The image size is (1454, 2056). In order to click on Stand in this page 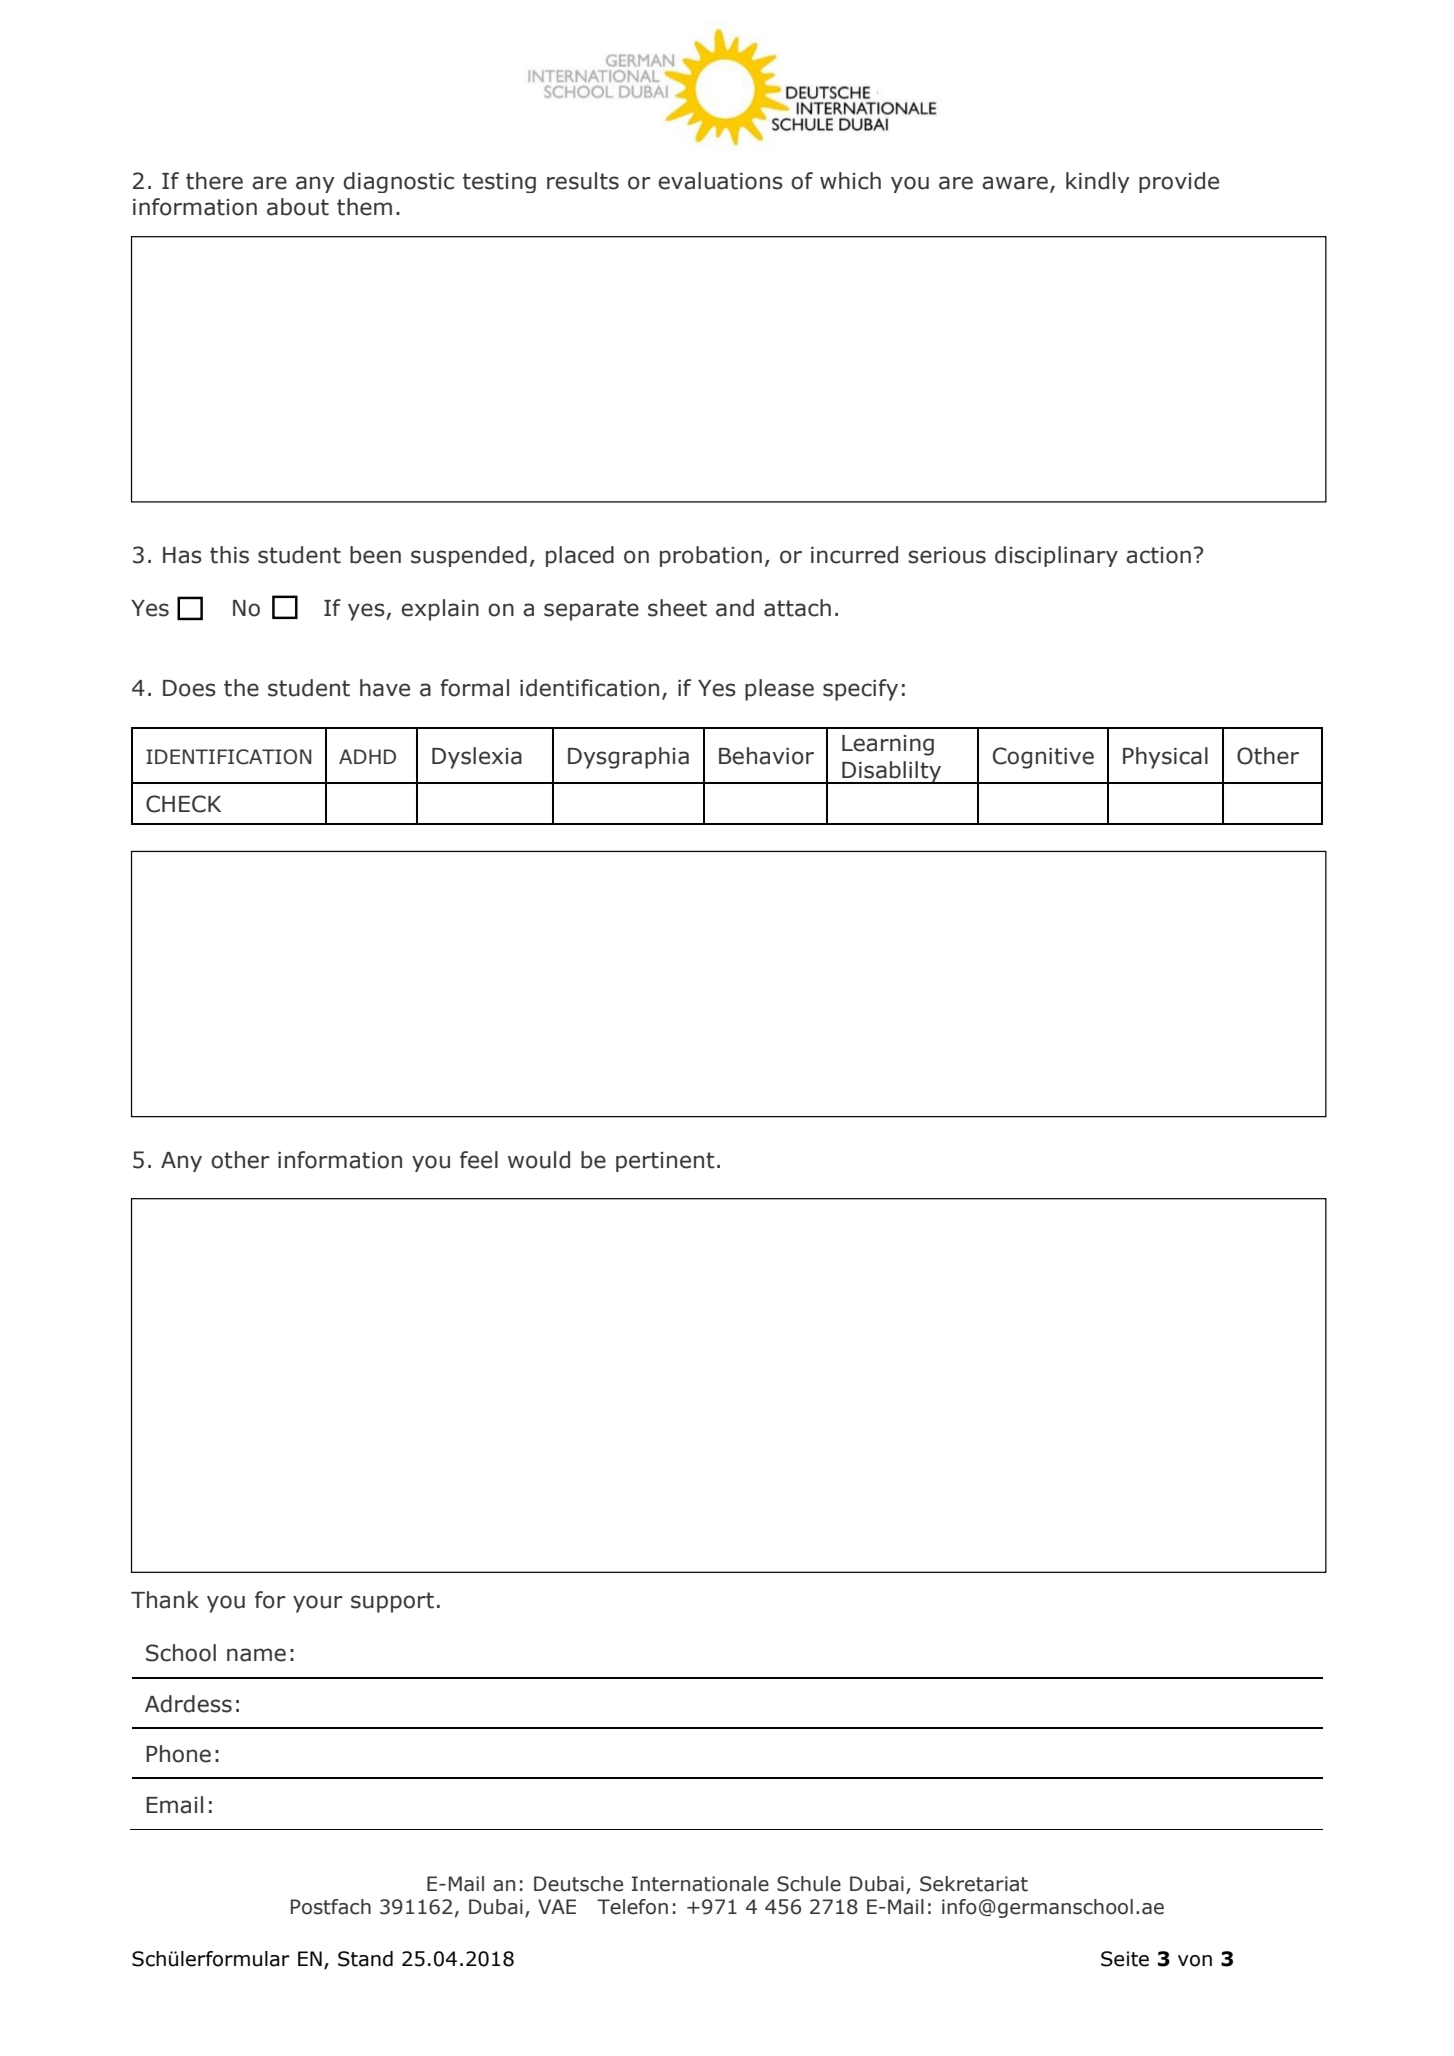, I will do `click(365, 1959)`.
